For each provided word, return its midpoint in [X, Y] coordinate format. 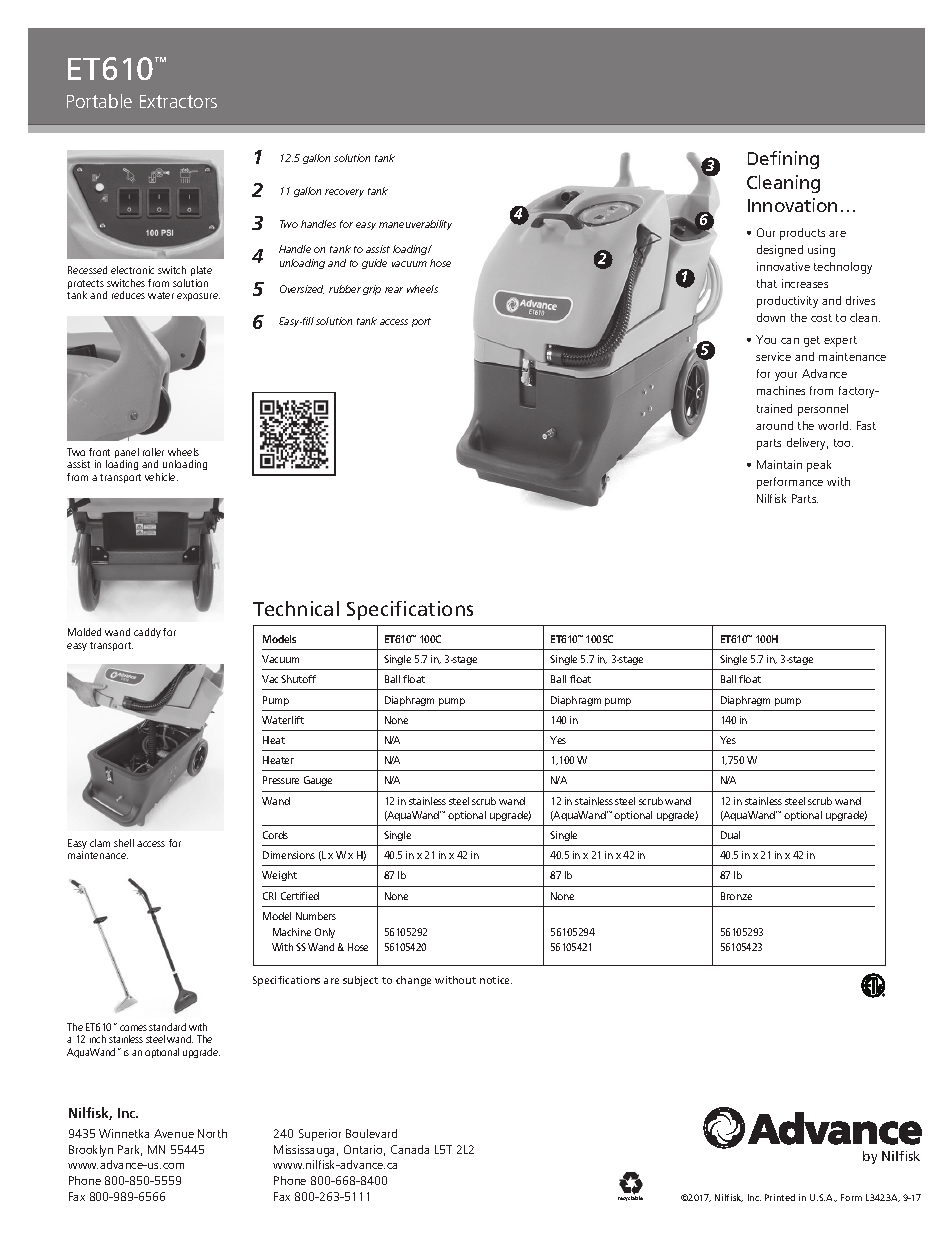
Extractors [178, 101]
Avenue [174, 1133]
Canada [410, 1149]
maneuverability [415, 225]
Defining [783, 160]
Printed [780, 1197]
